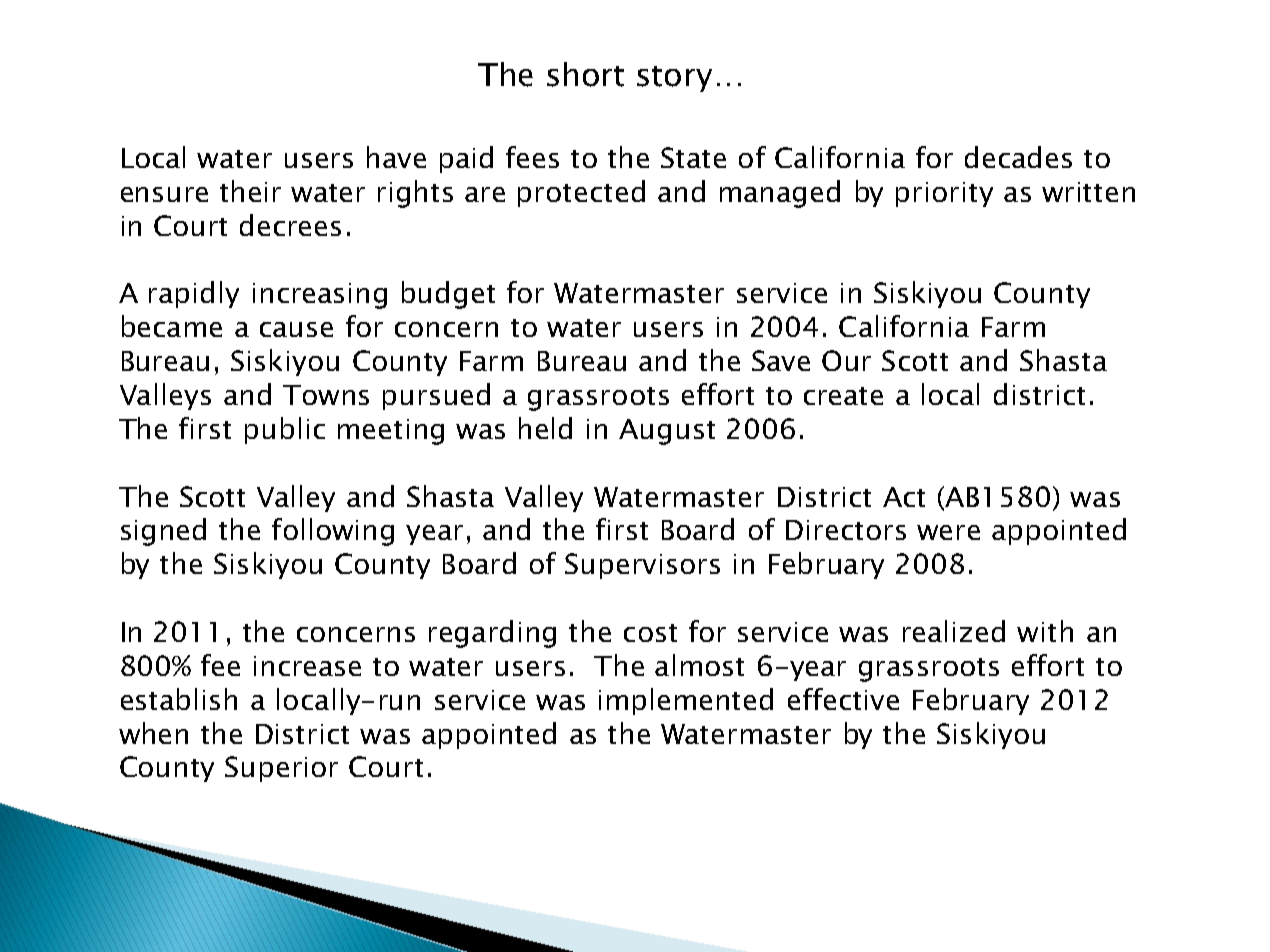 The image size is (1270, 952). I want to click on have, so click(396, 157).
